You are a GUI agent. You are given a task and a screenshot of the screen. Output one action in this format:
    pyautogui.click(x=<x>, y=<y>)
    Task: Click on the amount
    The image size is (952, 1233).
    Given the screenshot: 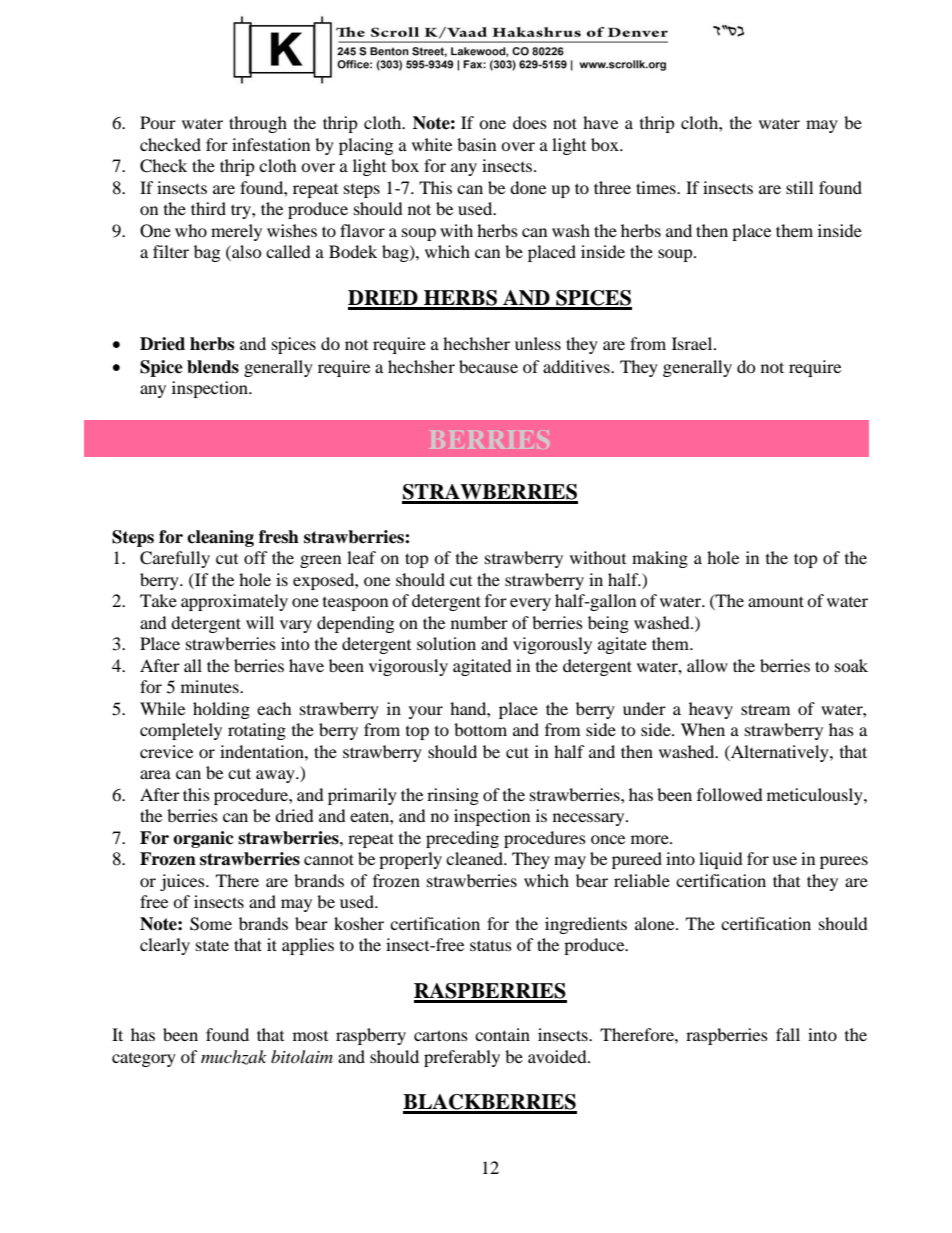 What is the action you would take?
    pyautogui.click(x=776, y=601)
